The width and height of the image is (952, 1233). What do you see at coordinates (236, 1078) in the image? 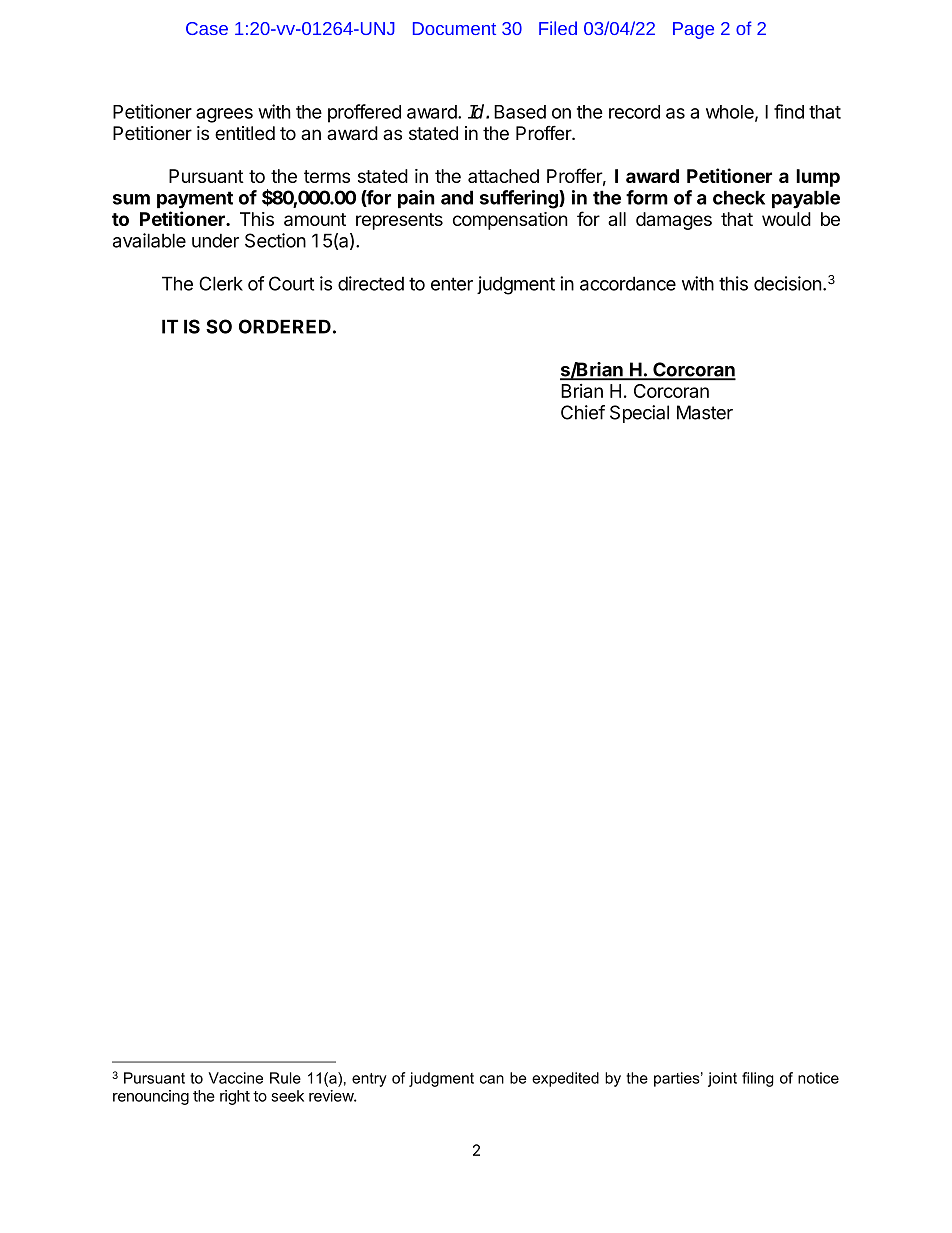
I see `Vaccine` at bounding box center [236, 1078].
